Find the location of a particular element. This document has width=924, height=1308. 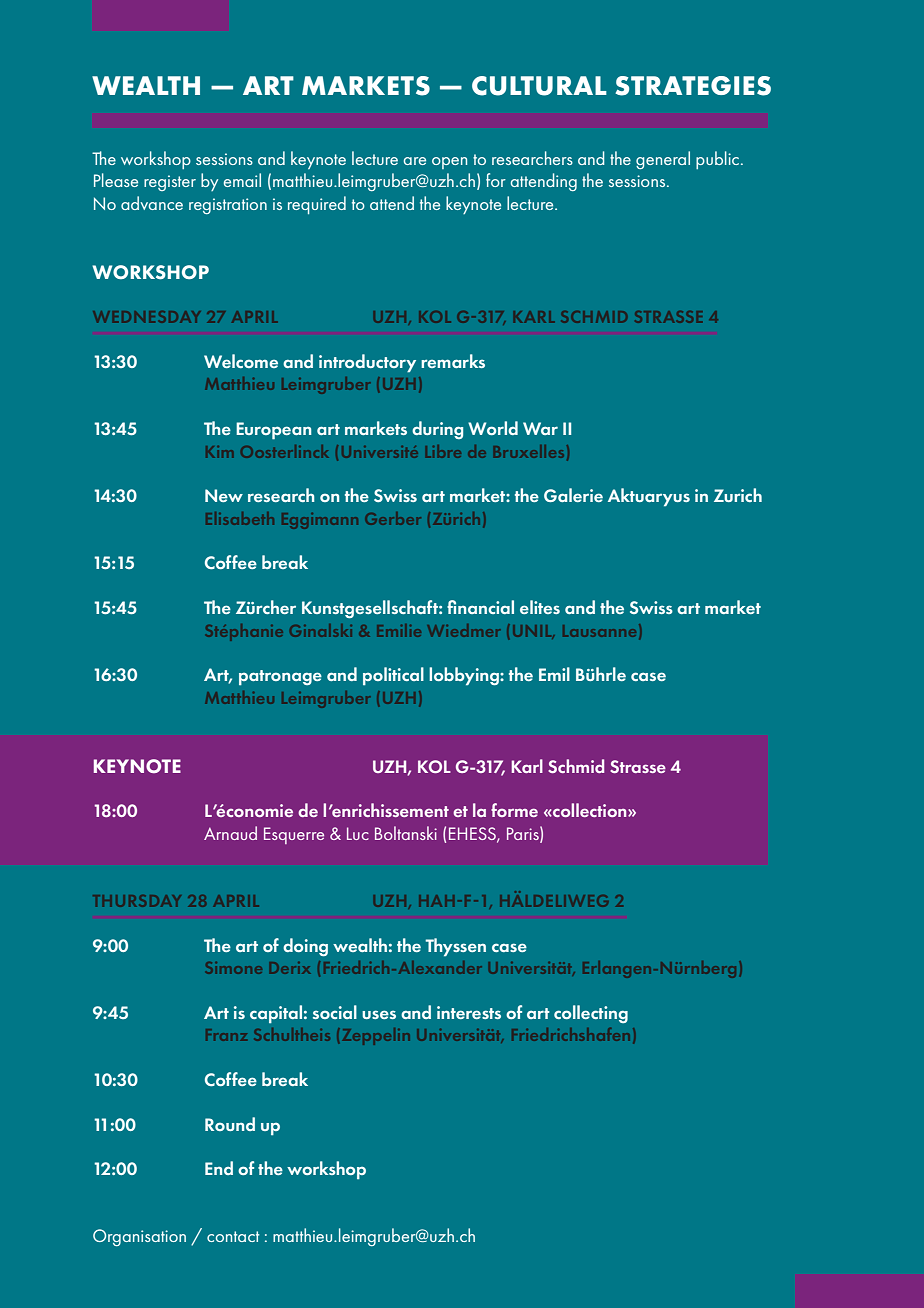

forme is located at coordinates (514, 810).
